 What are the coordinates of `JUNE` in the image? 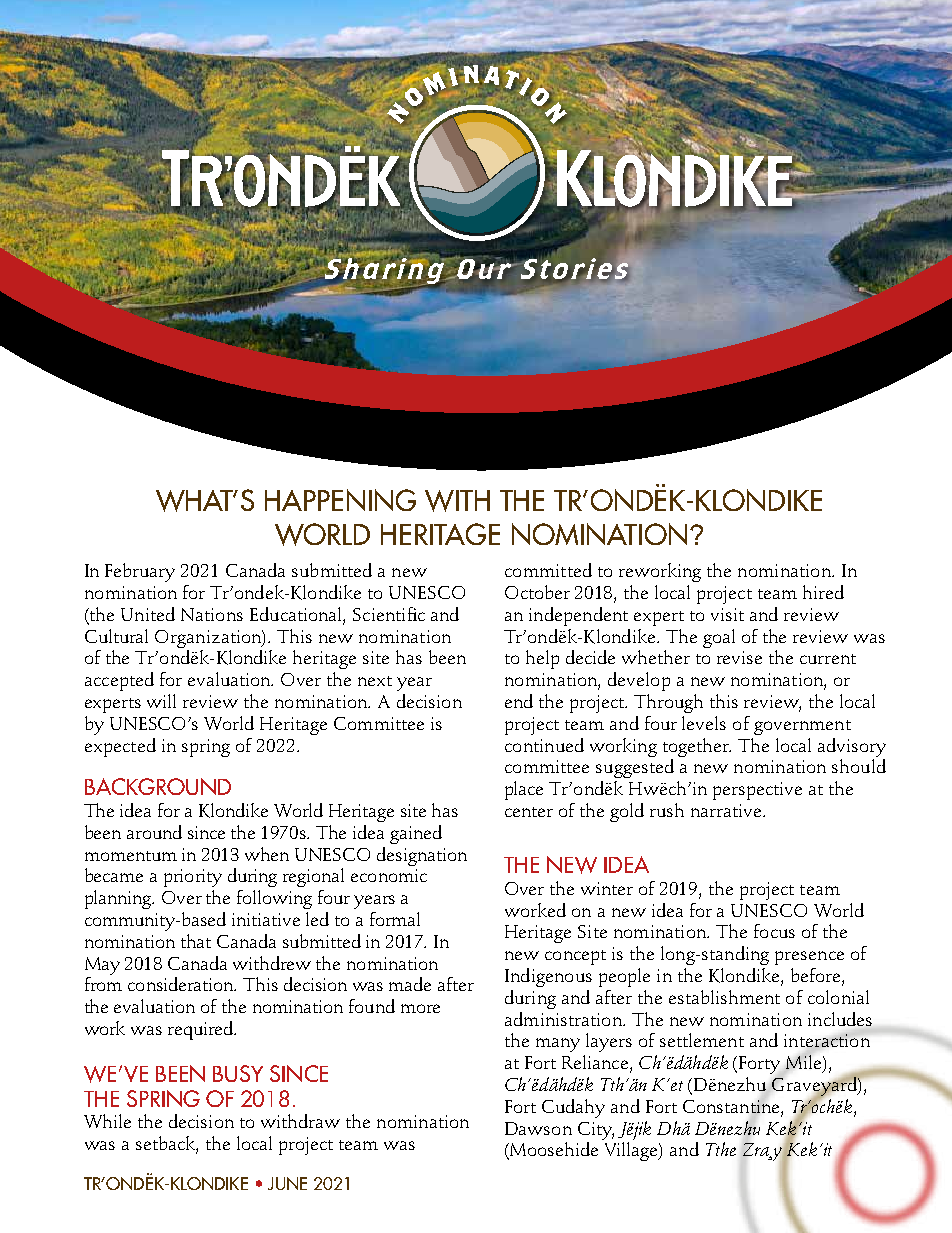 It's located at (287, 1183).
